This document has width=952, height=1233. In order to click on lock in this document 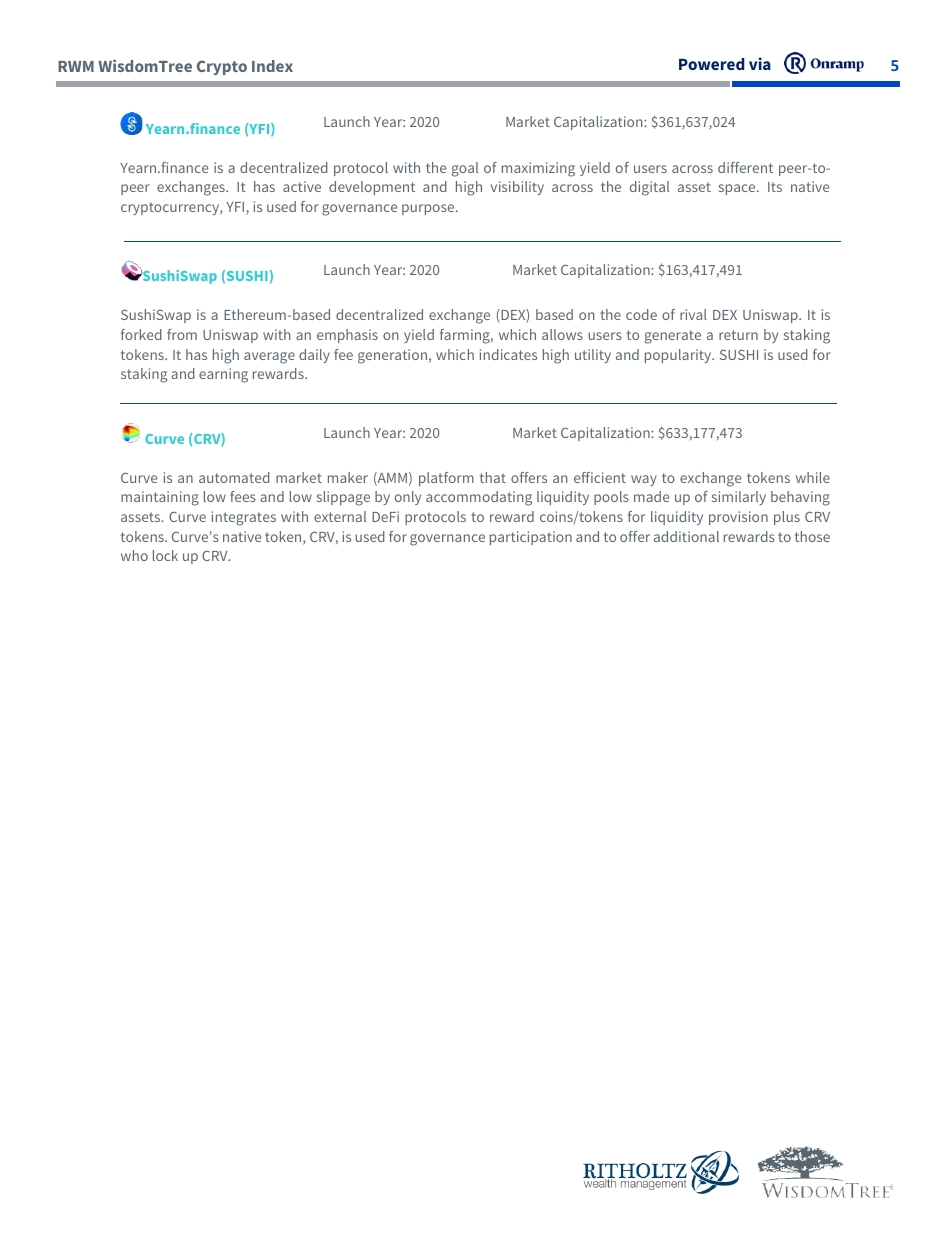, I will do `click(165, 555)`.
